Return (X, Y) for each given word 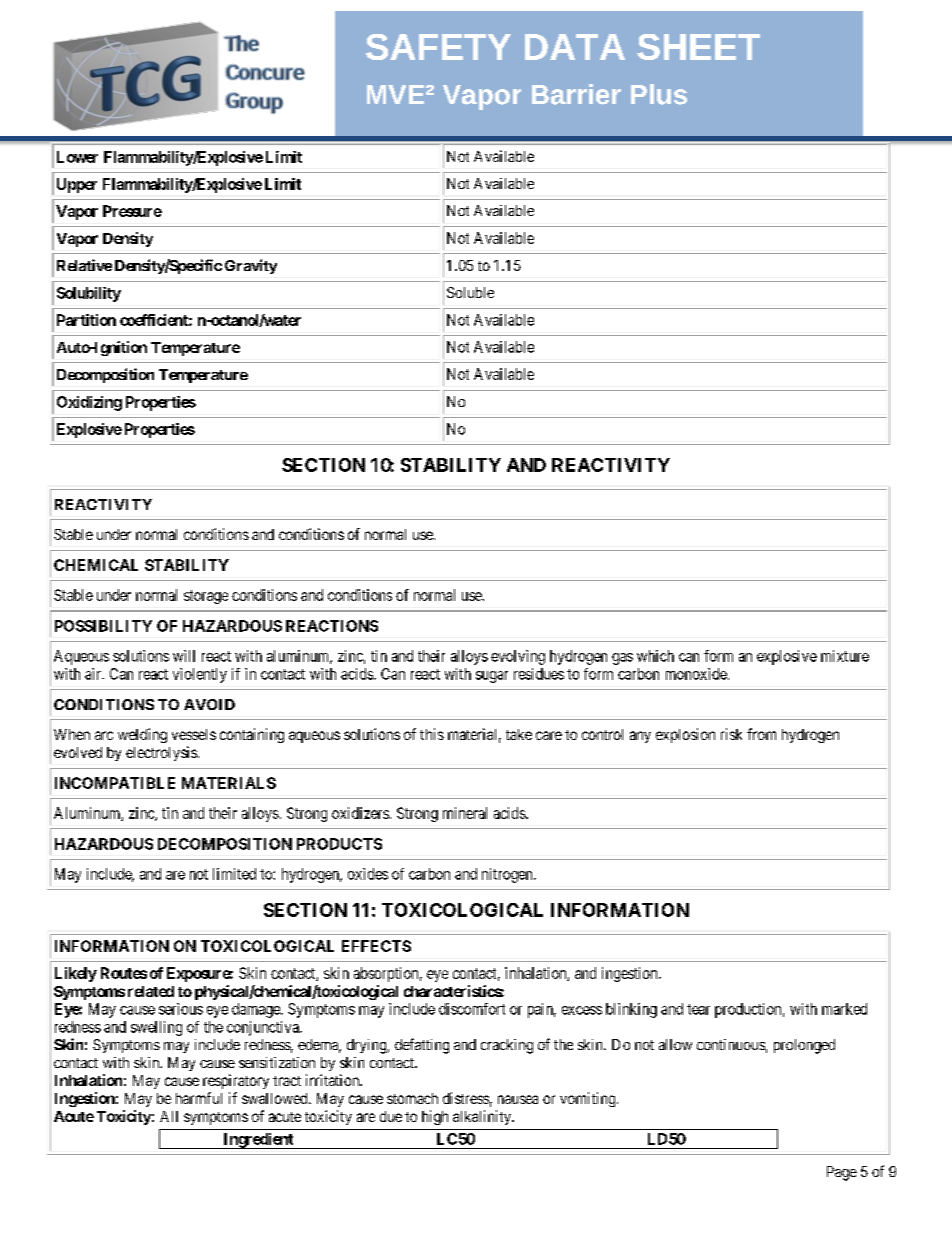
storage (206, 597)
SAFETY (438, 47)
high (435, 1117)
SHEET (698, 47)
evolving (518, 657)
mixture (845, 656)
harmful (199, 1098)
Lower (77, 157)
